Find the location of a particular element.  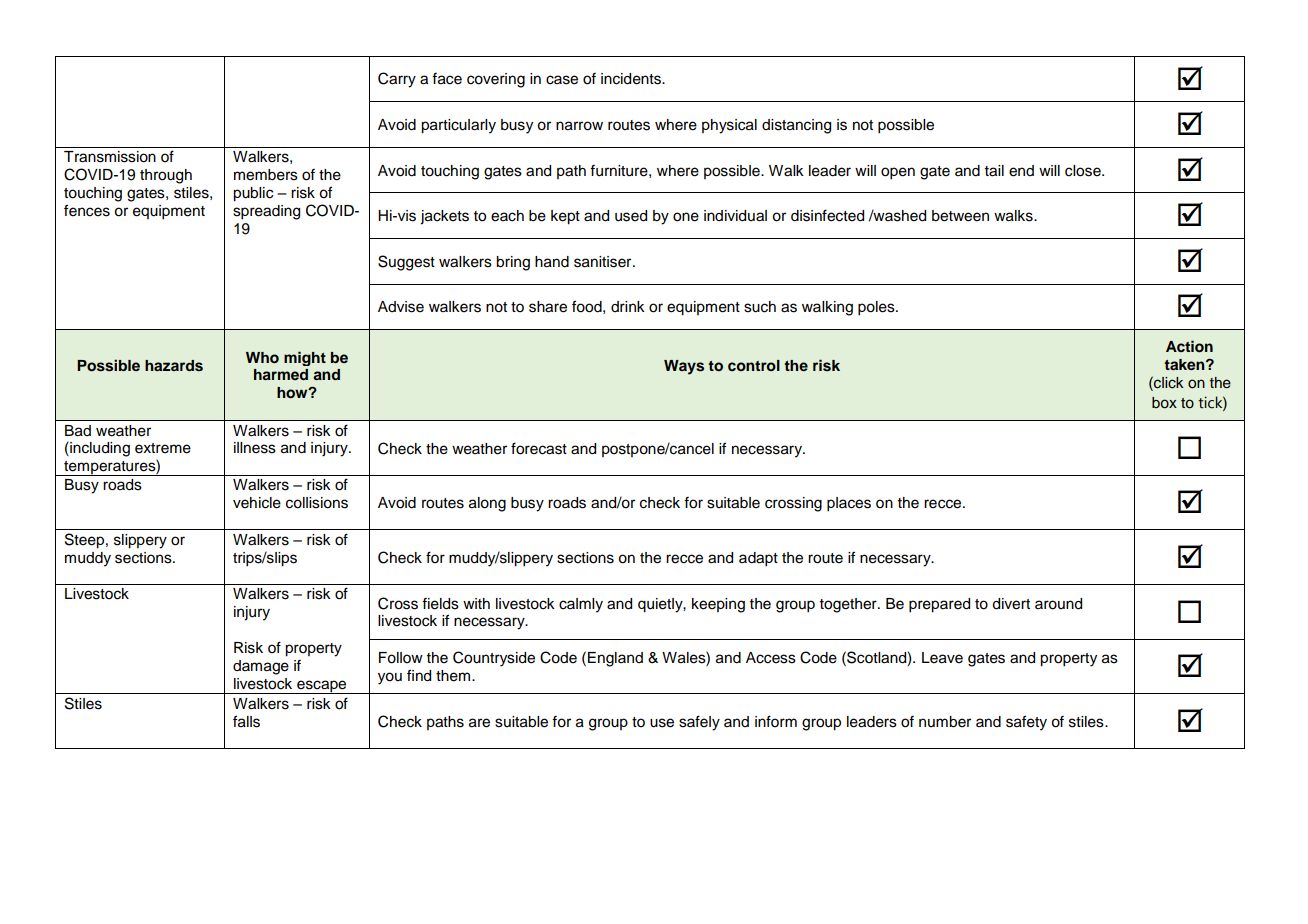

safely is located at coordinates (699, 723).
